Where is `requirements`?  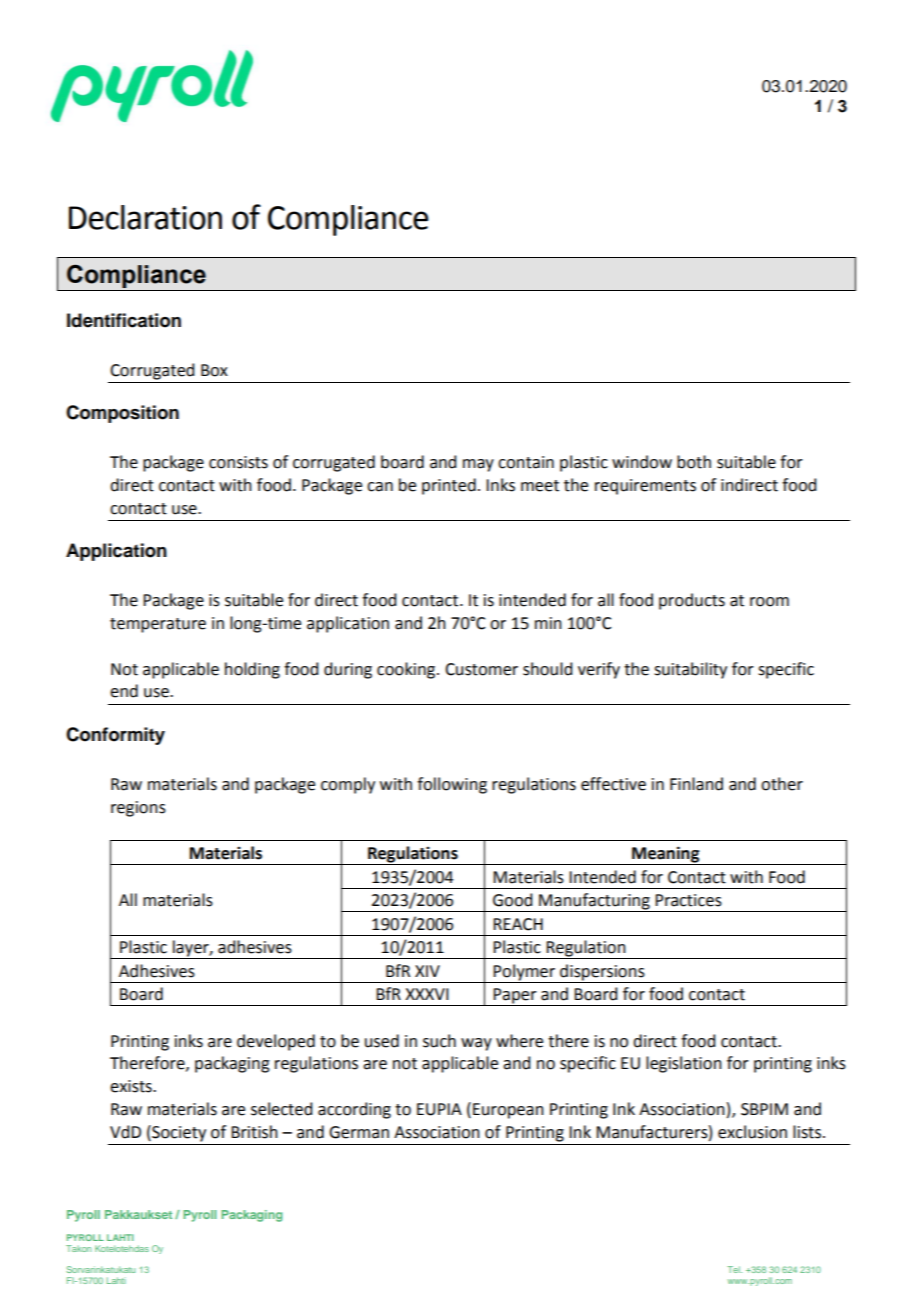
requirements is located at coordinates (645, 487).
